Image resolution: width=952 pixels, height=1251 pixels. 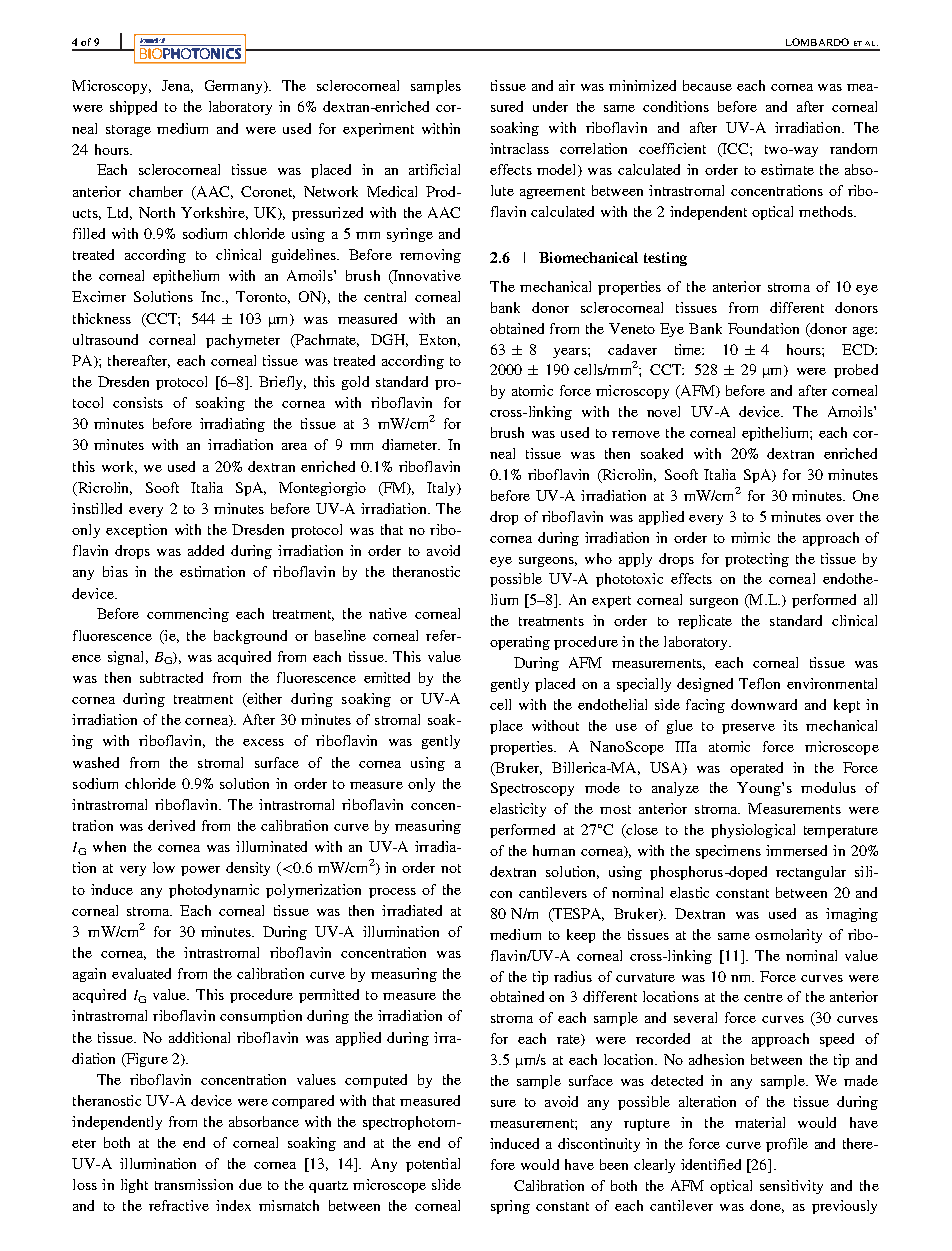 I want to click on artificial, so click(x=434, y=169).
